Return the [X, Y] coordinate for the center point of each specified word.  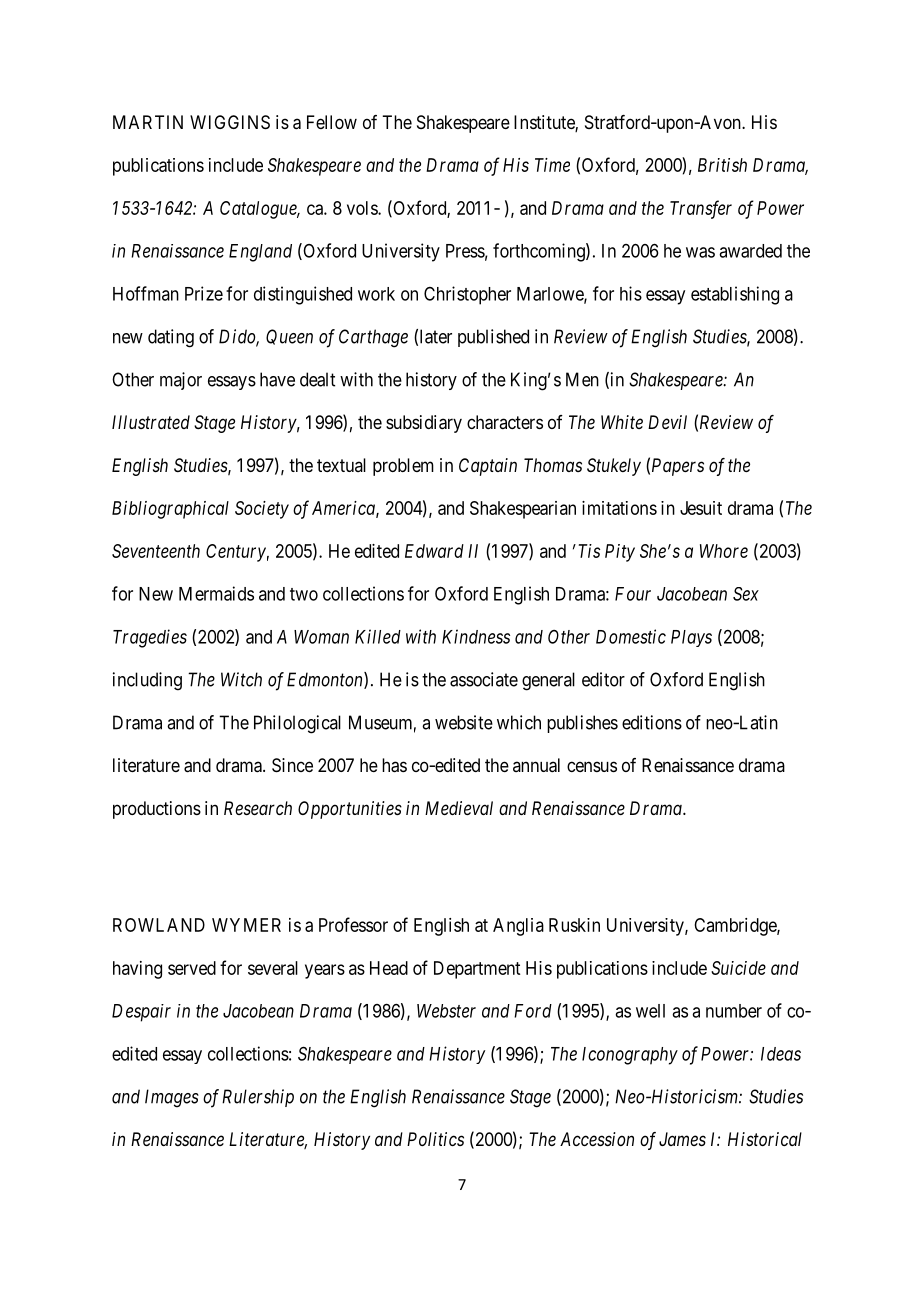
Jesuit [701, 508]
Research [258, 808]
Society [262, 510]
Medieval [459, 808]
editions [652, 722]
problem [403, 467]
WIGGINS [230, 122]
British [722, 165]
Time [552, 165]
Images [172, 1098]
